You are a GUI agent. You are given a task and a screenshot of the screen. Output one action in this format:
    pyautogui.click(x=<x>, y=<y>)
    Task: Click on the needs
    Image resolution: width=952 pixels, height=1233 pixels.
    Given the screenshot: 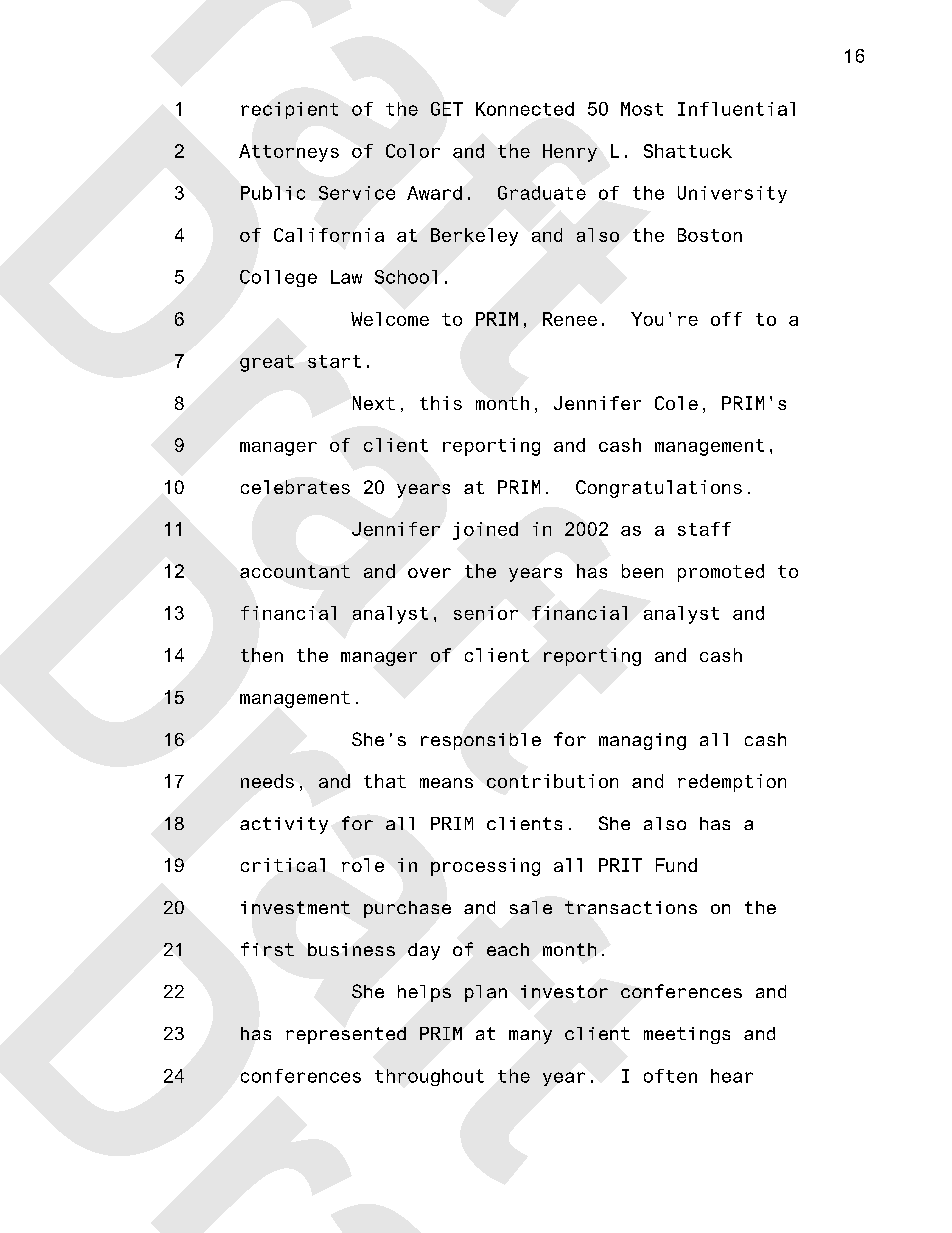 What is the action you would take?
    pyautogui.click(x=267, y=781)
